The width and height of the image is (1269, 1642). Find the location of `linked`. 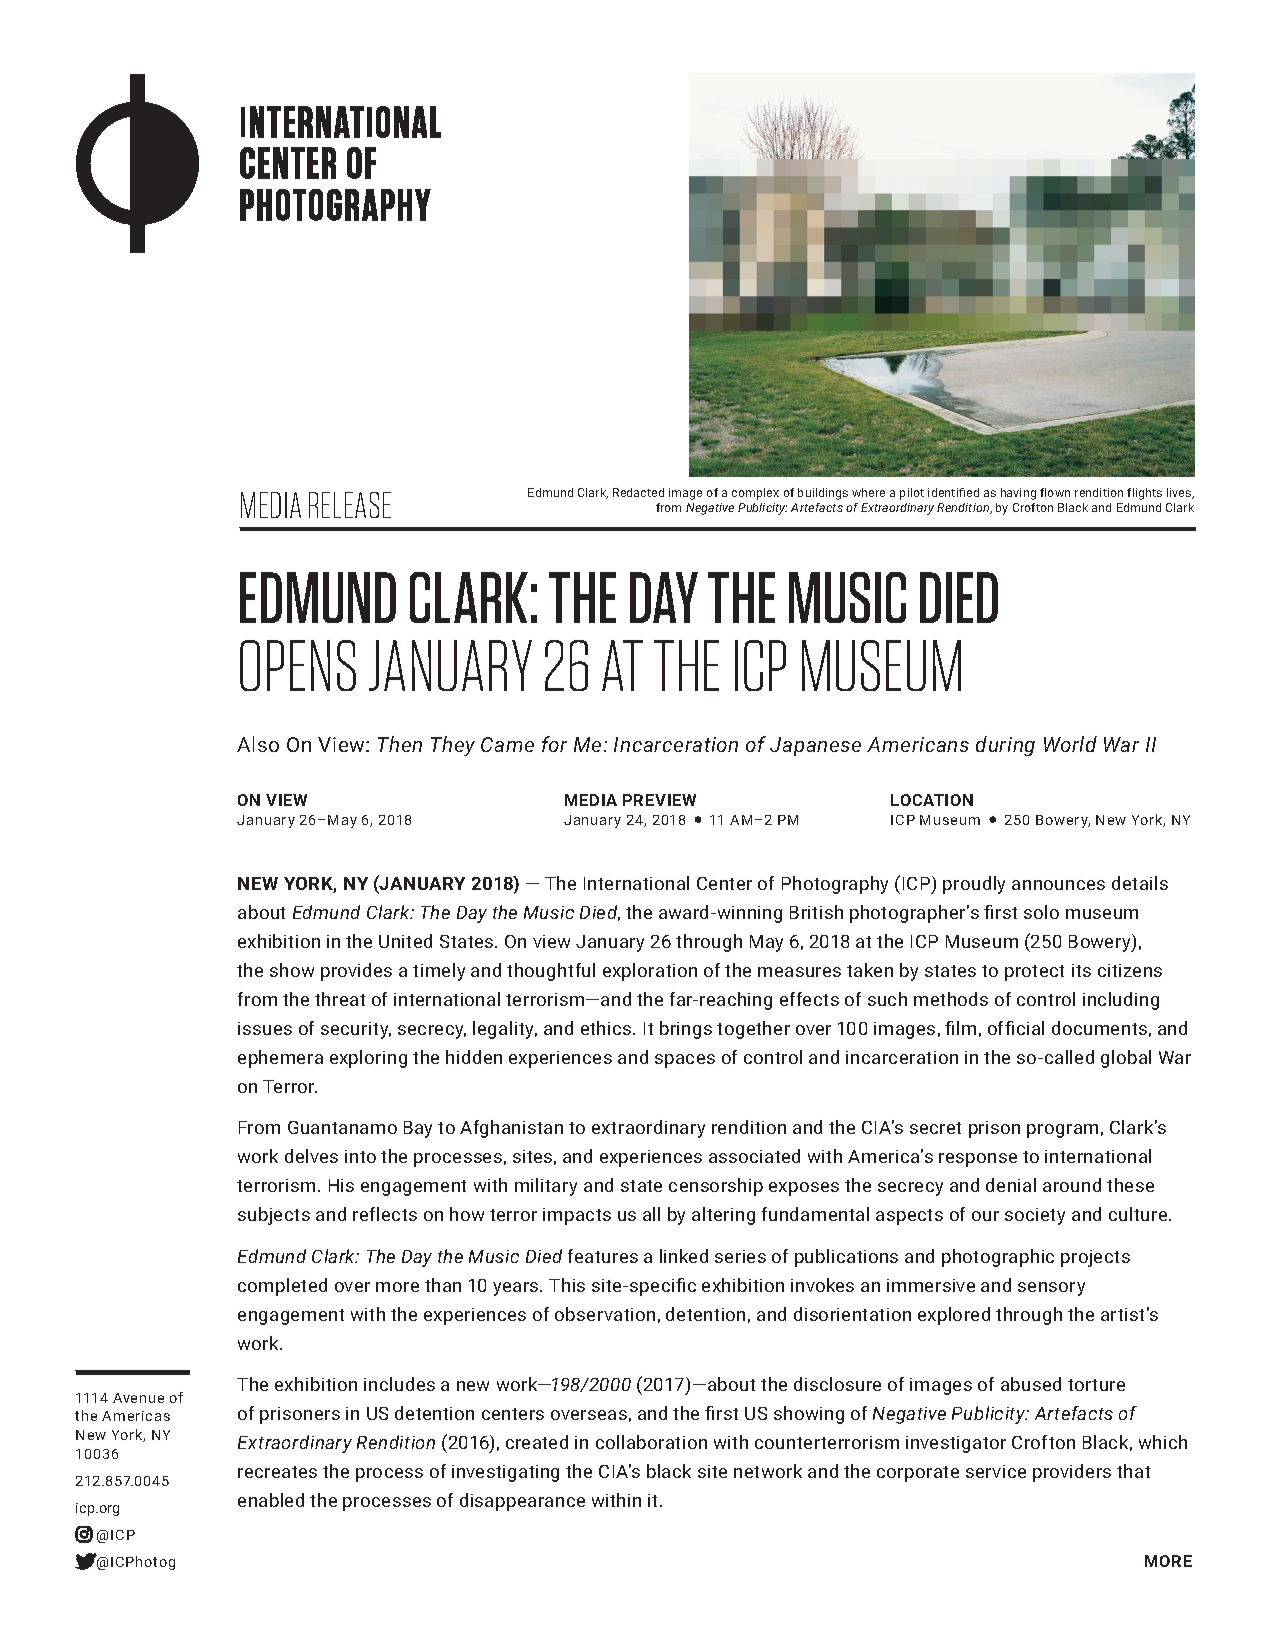

linked is located at coordinates (684, 1256).
